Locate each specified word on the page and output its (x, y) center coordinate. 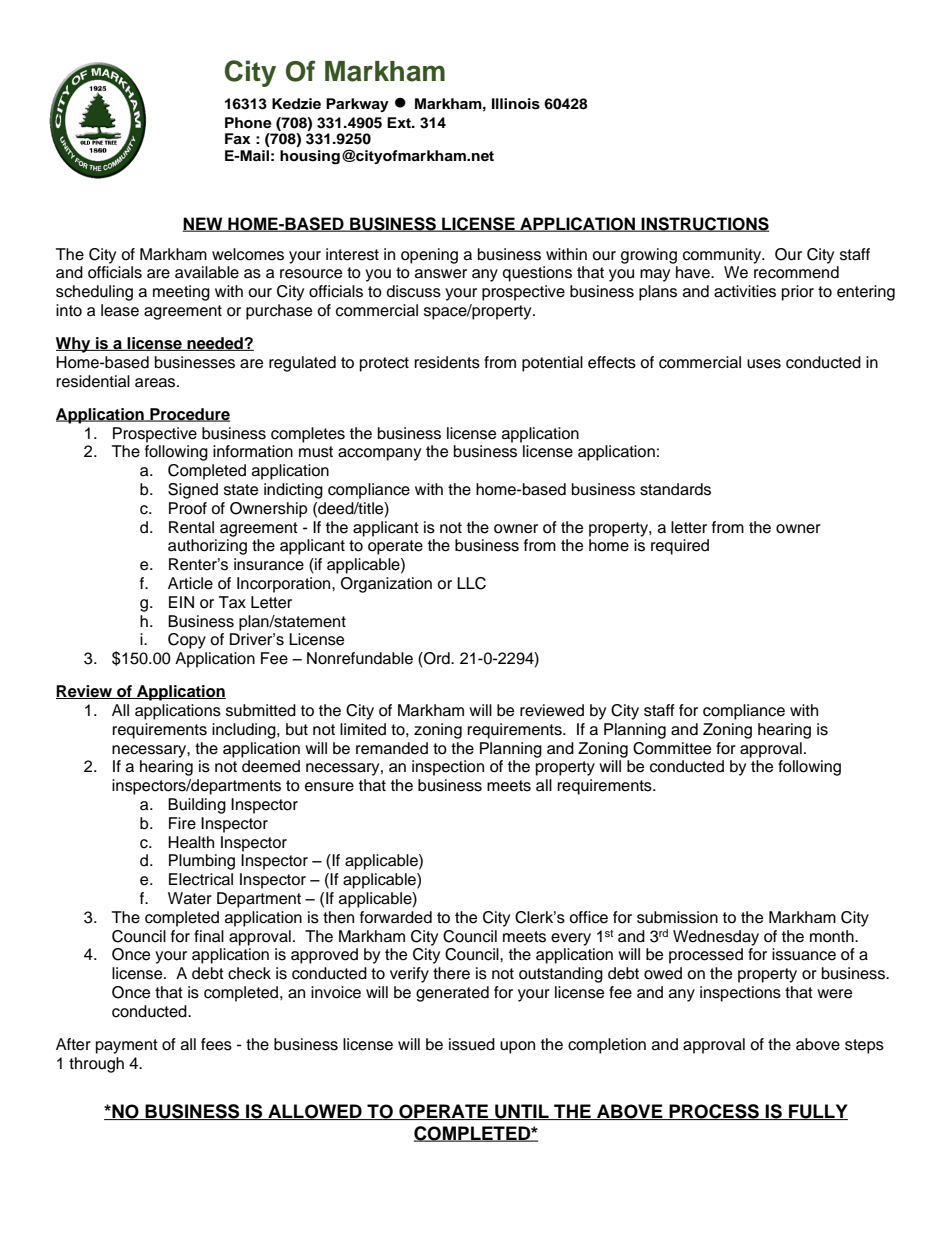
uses (764, 364)
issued (472, 1044)
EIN (181, 602)
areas (156, 383)
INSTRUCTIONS (704, 224)
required (680, 547)
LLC (471, 583)
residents (447, 362)
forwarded (396, 917)
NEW (204, 224)
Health (191, 842)
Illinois (516, 104)
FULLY (817, 1112)
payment (127, 1046)
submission (677, 917)
